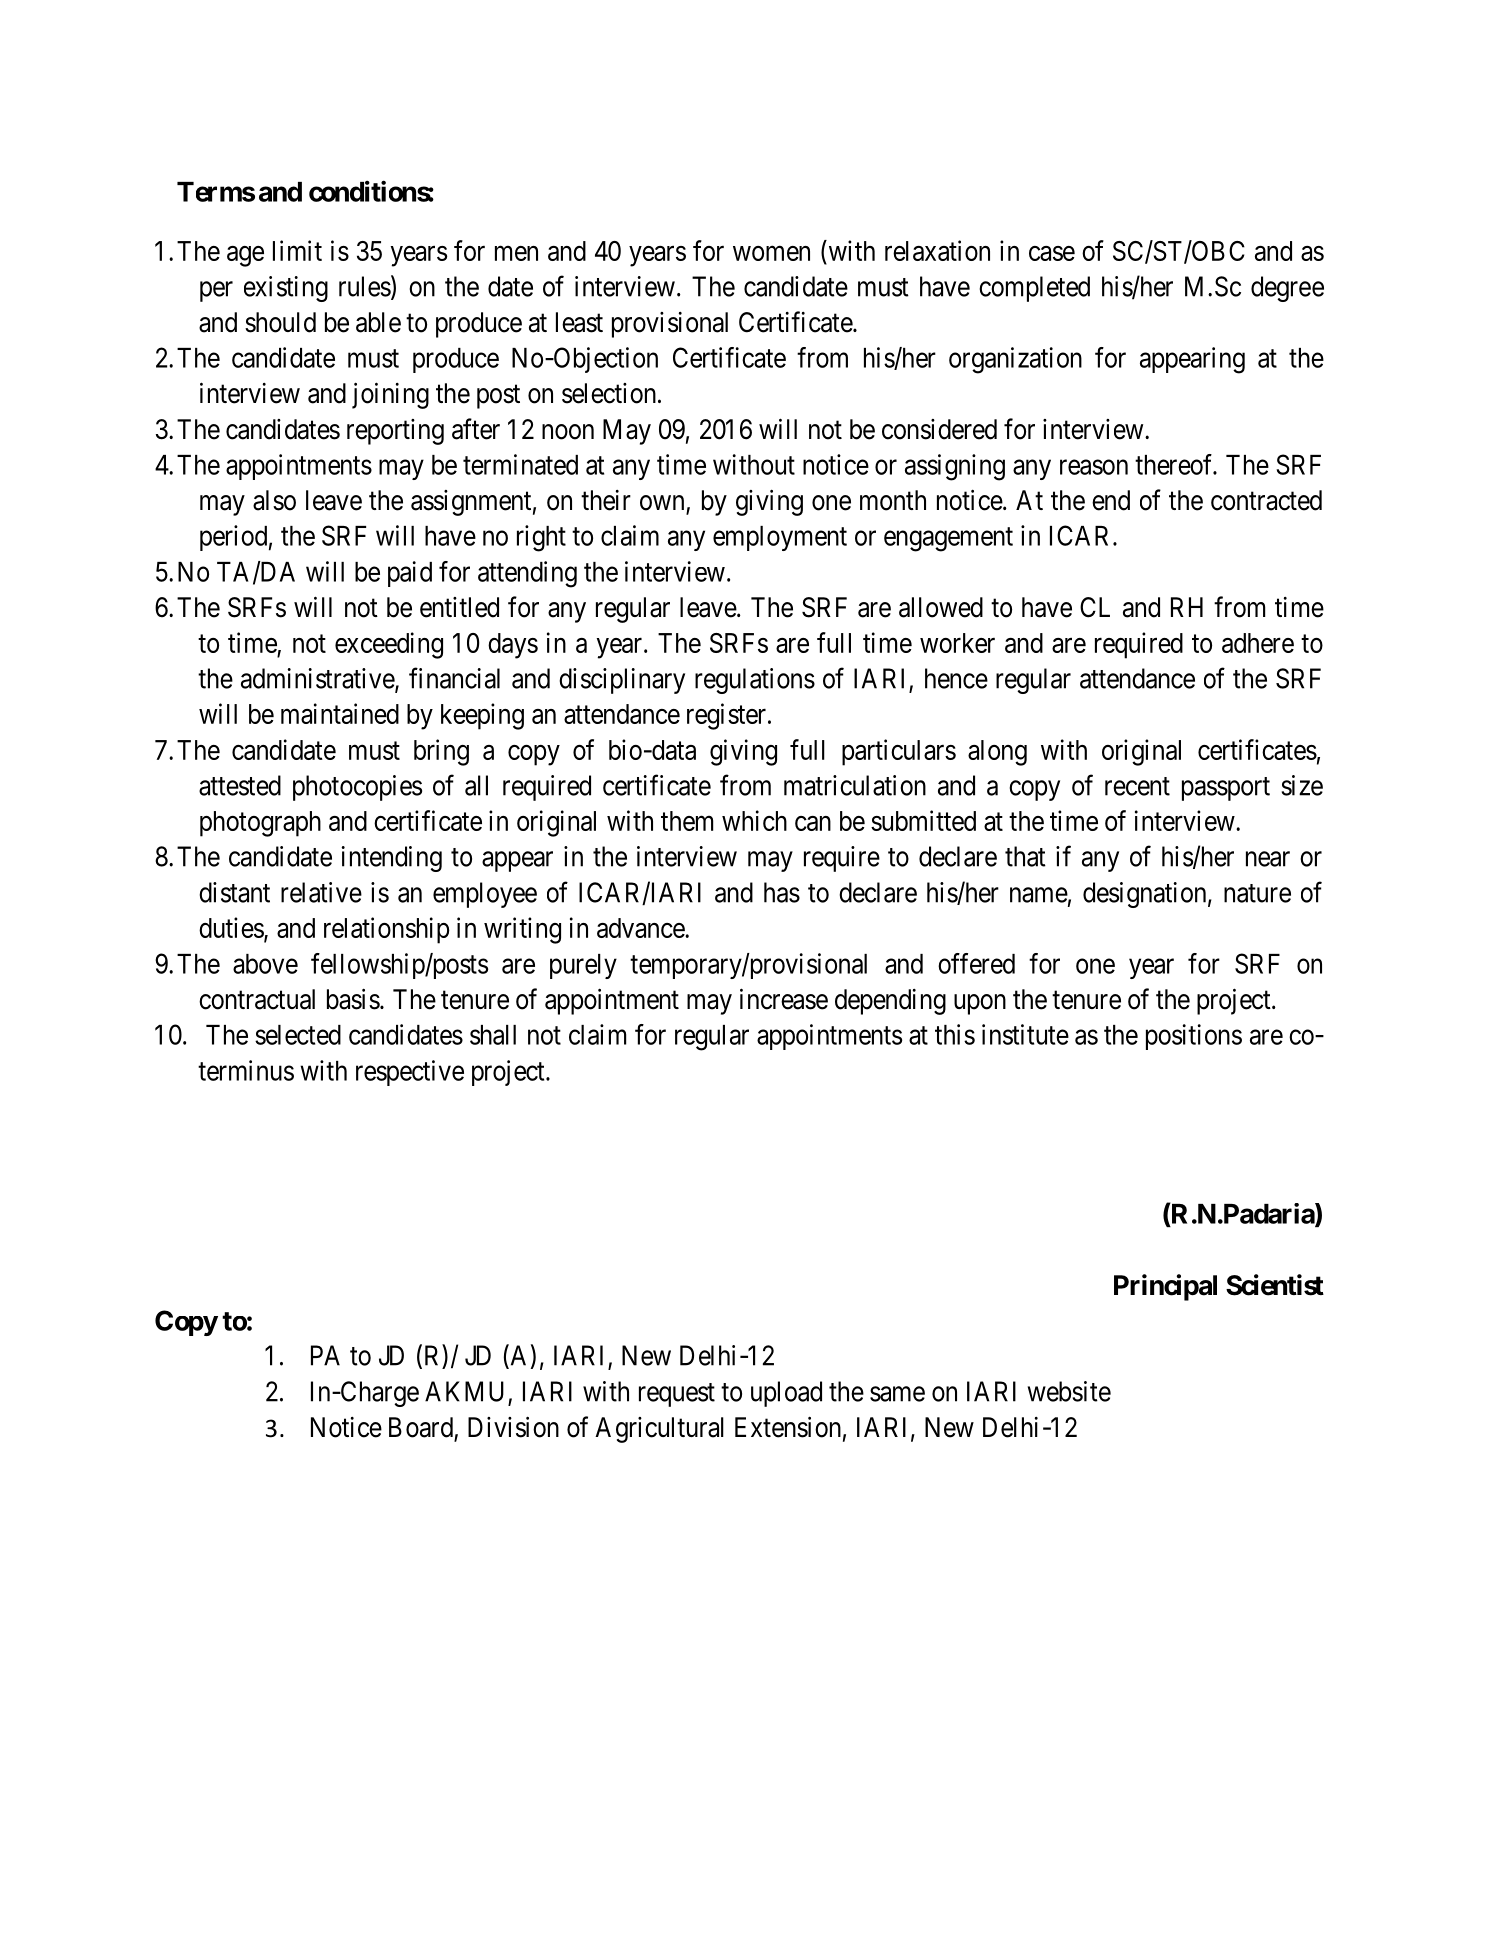 The image size is (1499, 1940). I want to click on intending, so click(391, 859).
